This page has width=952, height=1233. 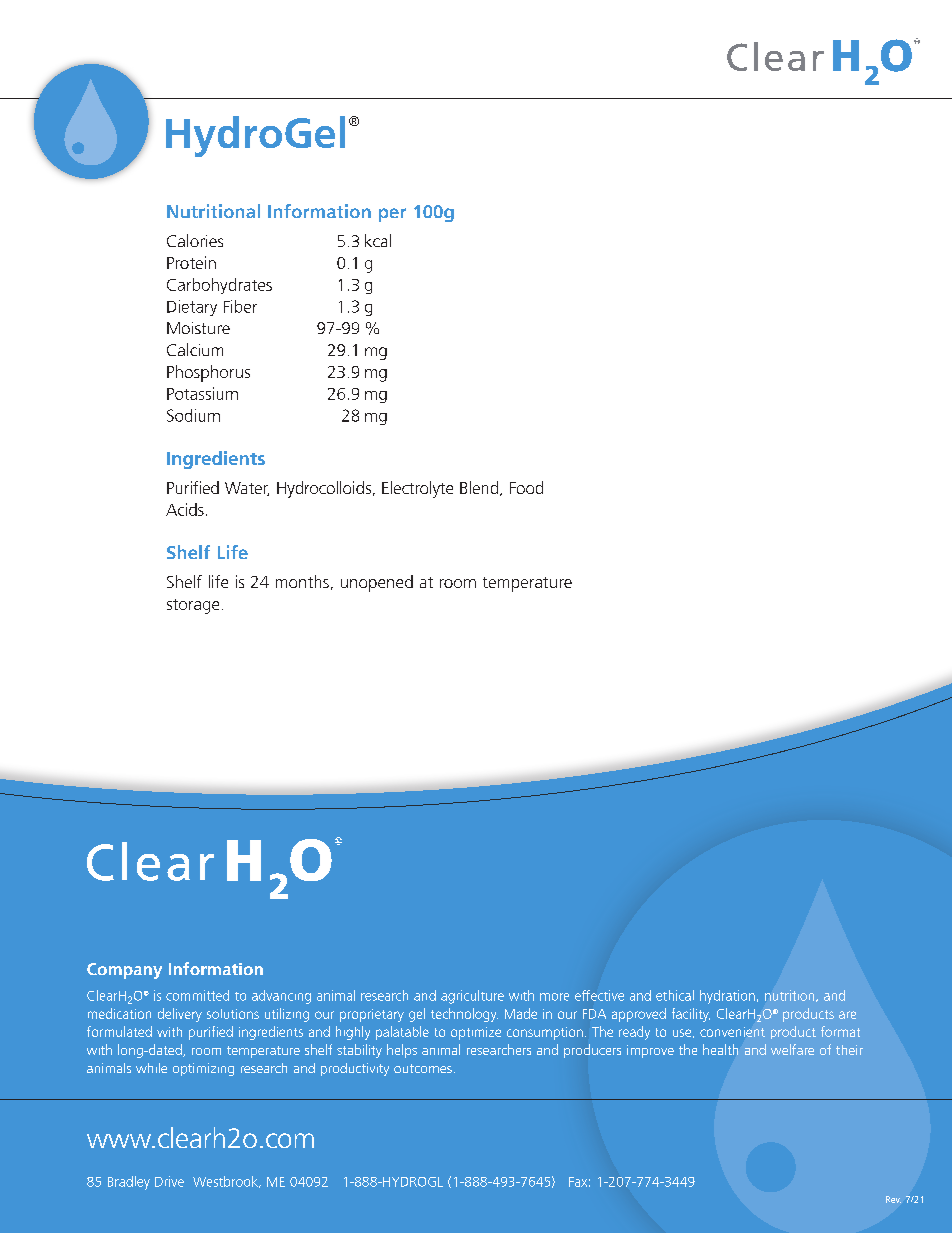 I want to click on Protein, so click(x=191, y=262).
